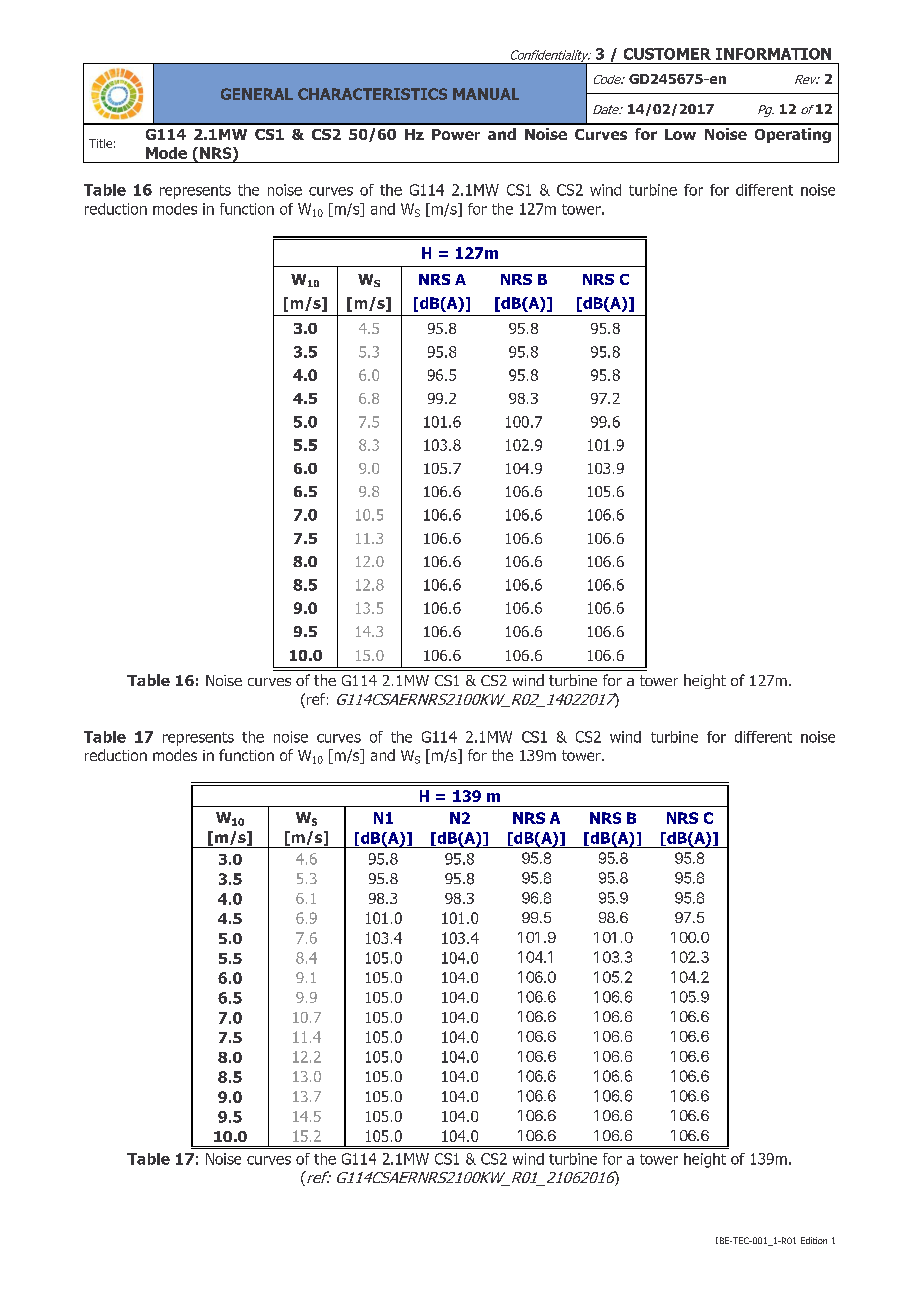 Image resolution: width=924 pixels, height=1308 pixels. I want to click on CHARACTERISTICS, so click(372, 94).
